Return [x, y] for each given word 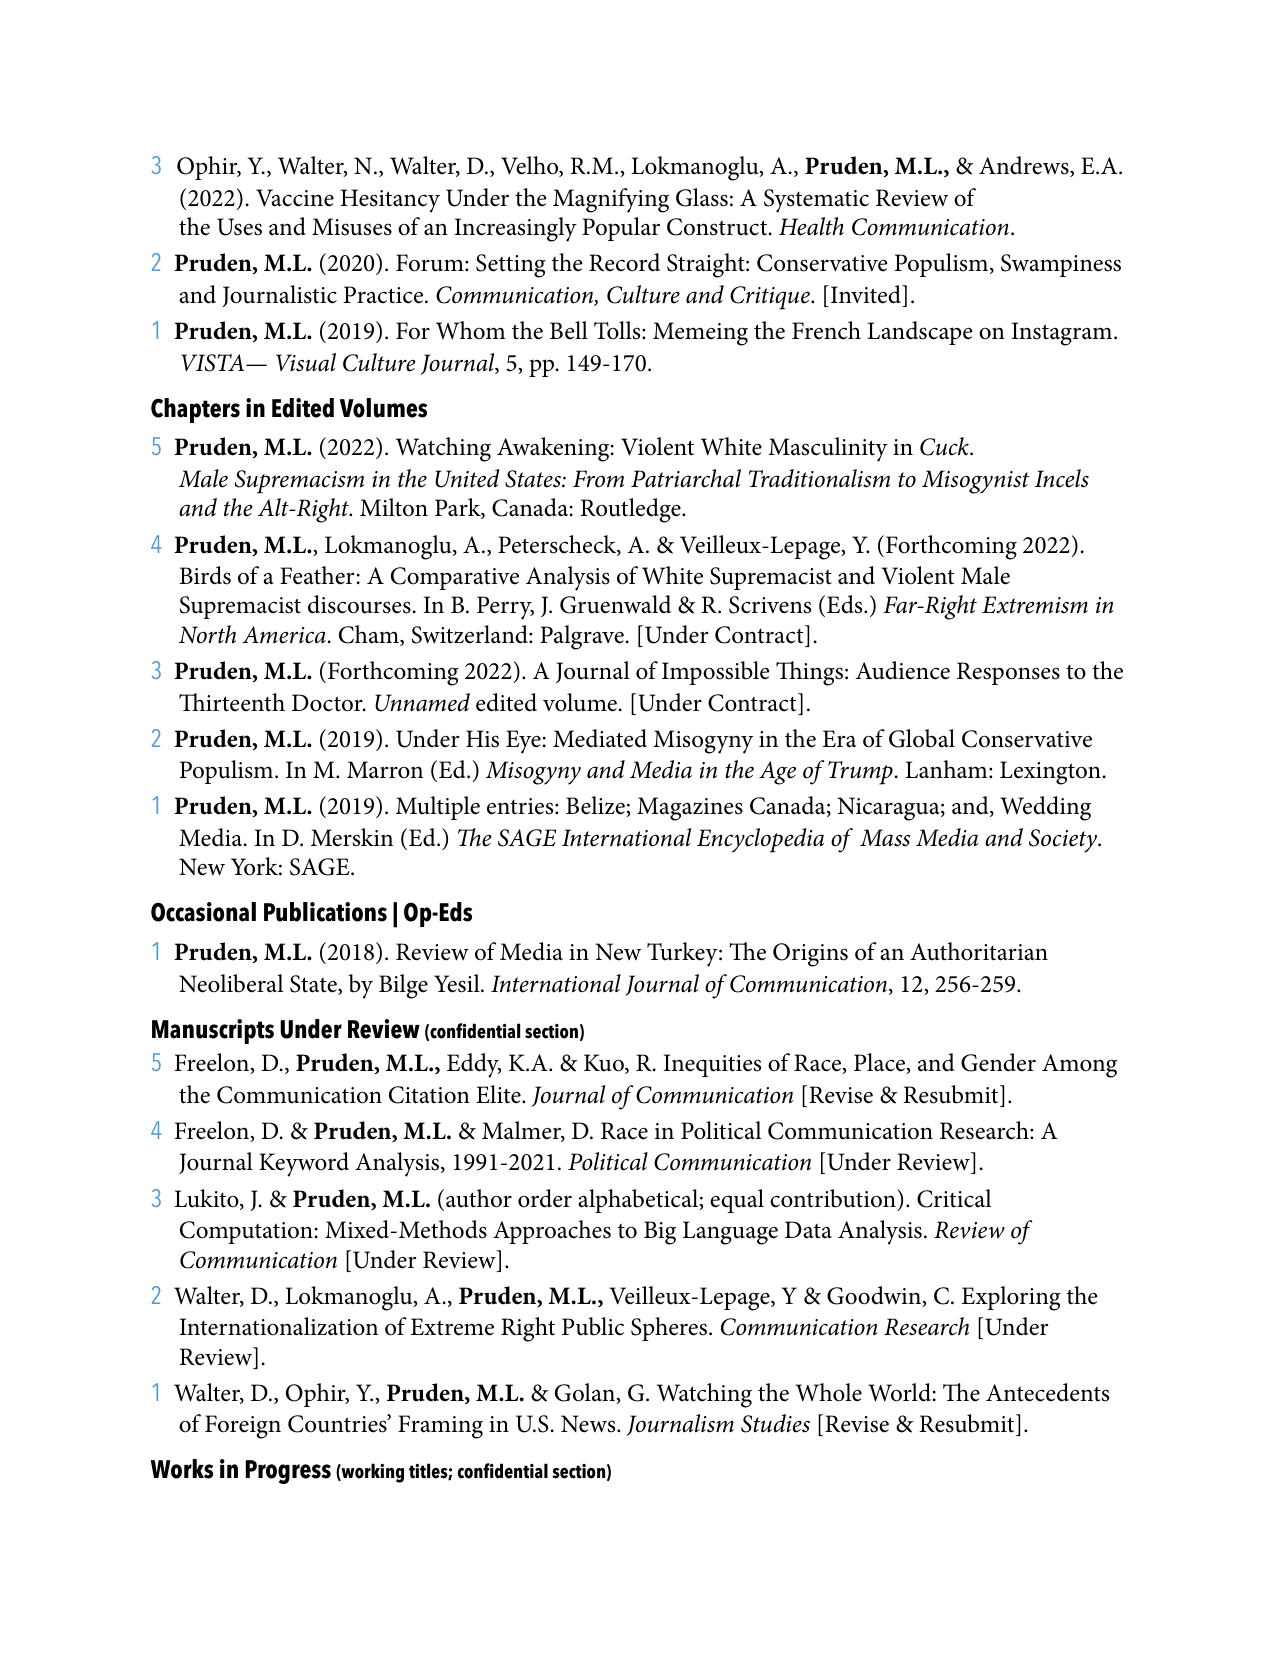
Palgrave [582, 637]
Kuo [605, 1064]
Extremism [1035, 605]
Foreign [243, 1427]
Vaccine [295, 198]
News [589, 1424]
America [284, 635]
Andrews [1025, 166]
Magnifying [611, 200]
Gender [998, 1062]
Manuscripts [213, 1031]
